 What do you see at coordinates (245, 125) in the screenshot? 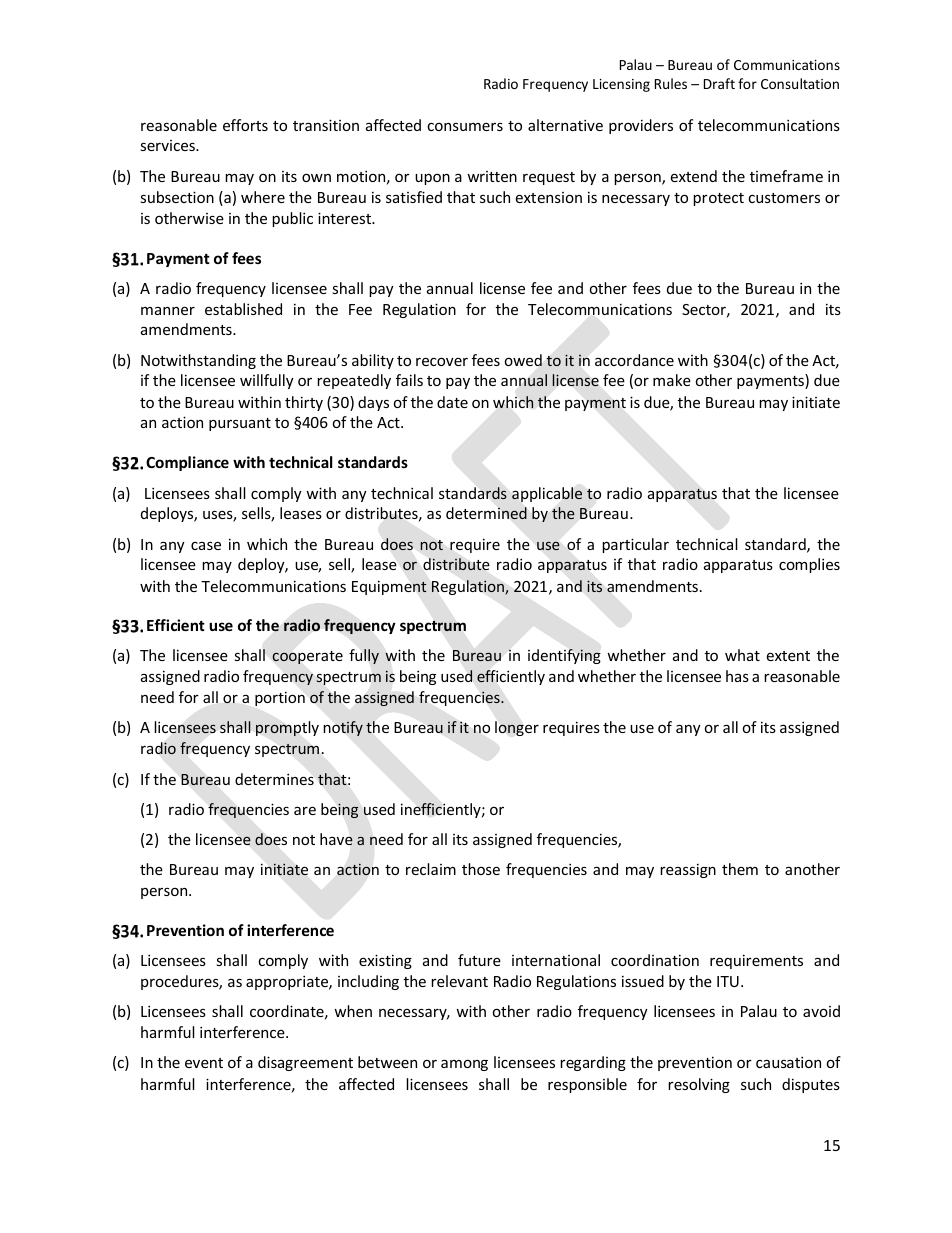
I see `efforts` at bounding box center [245, 125].
